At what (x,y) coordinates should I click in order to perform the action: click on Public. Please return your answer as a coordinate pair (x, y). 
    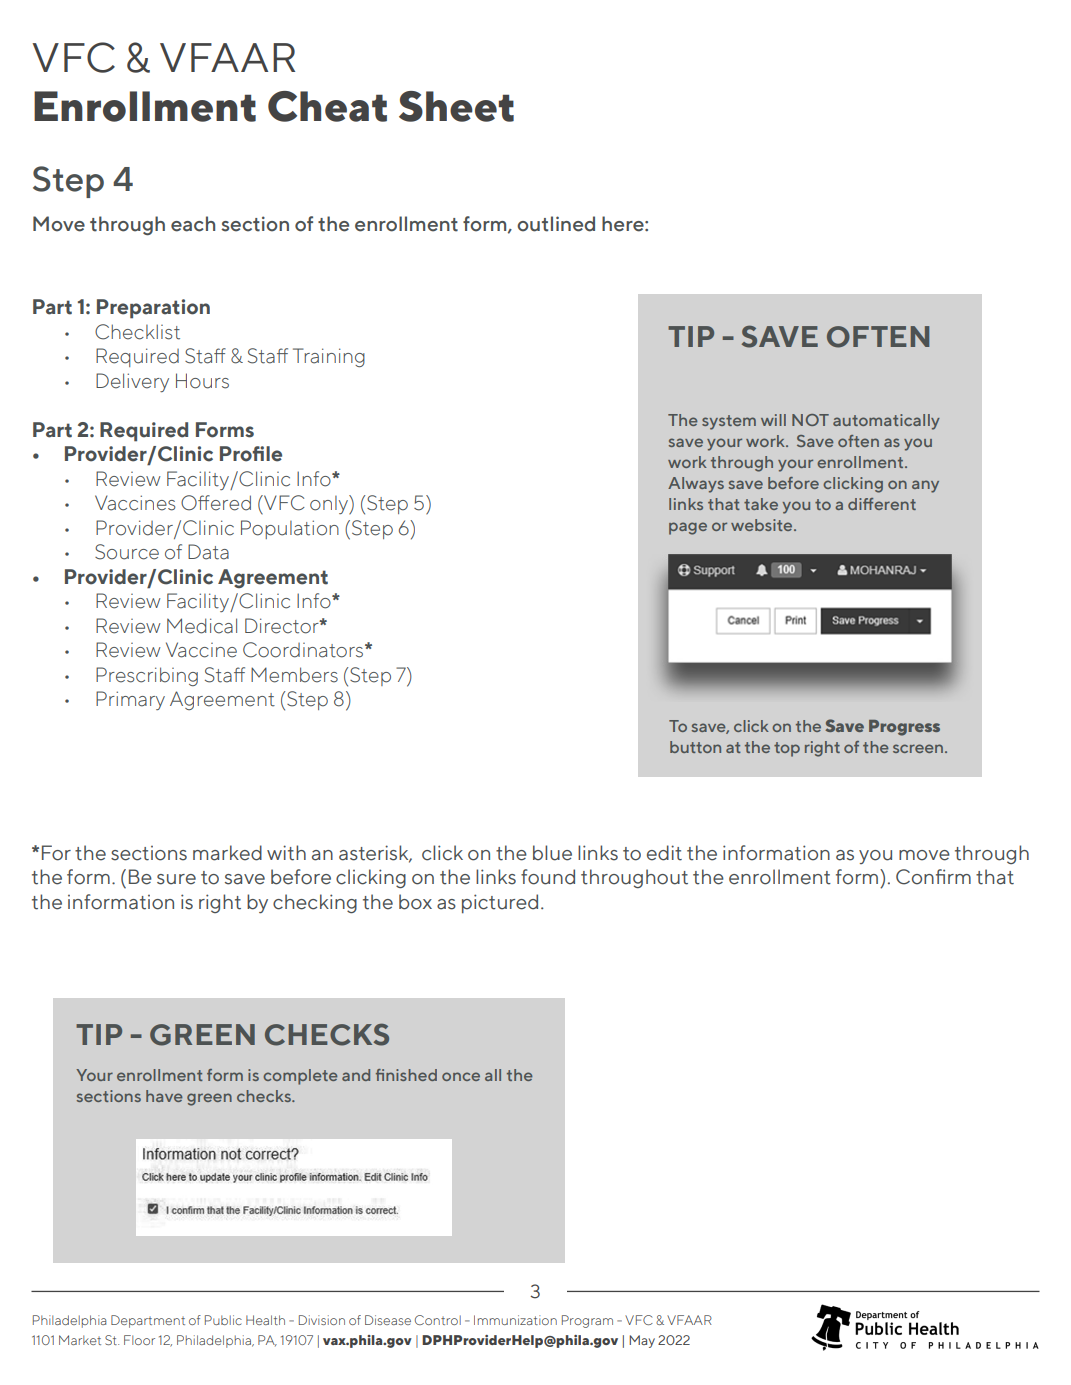
    Looking at the image, I should click on (223, 1320).
